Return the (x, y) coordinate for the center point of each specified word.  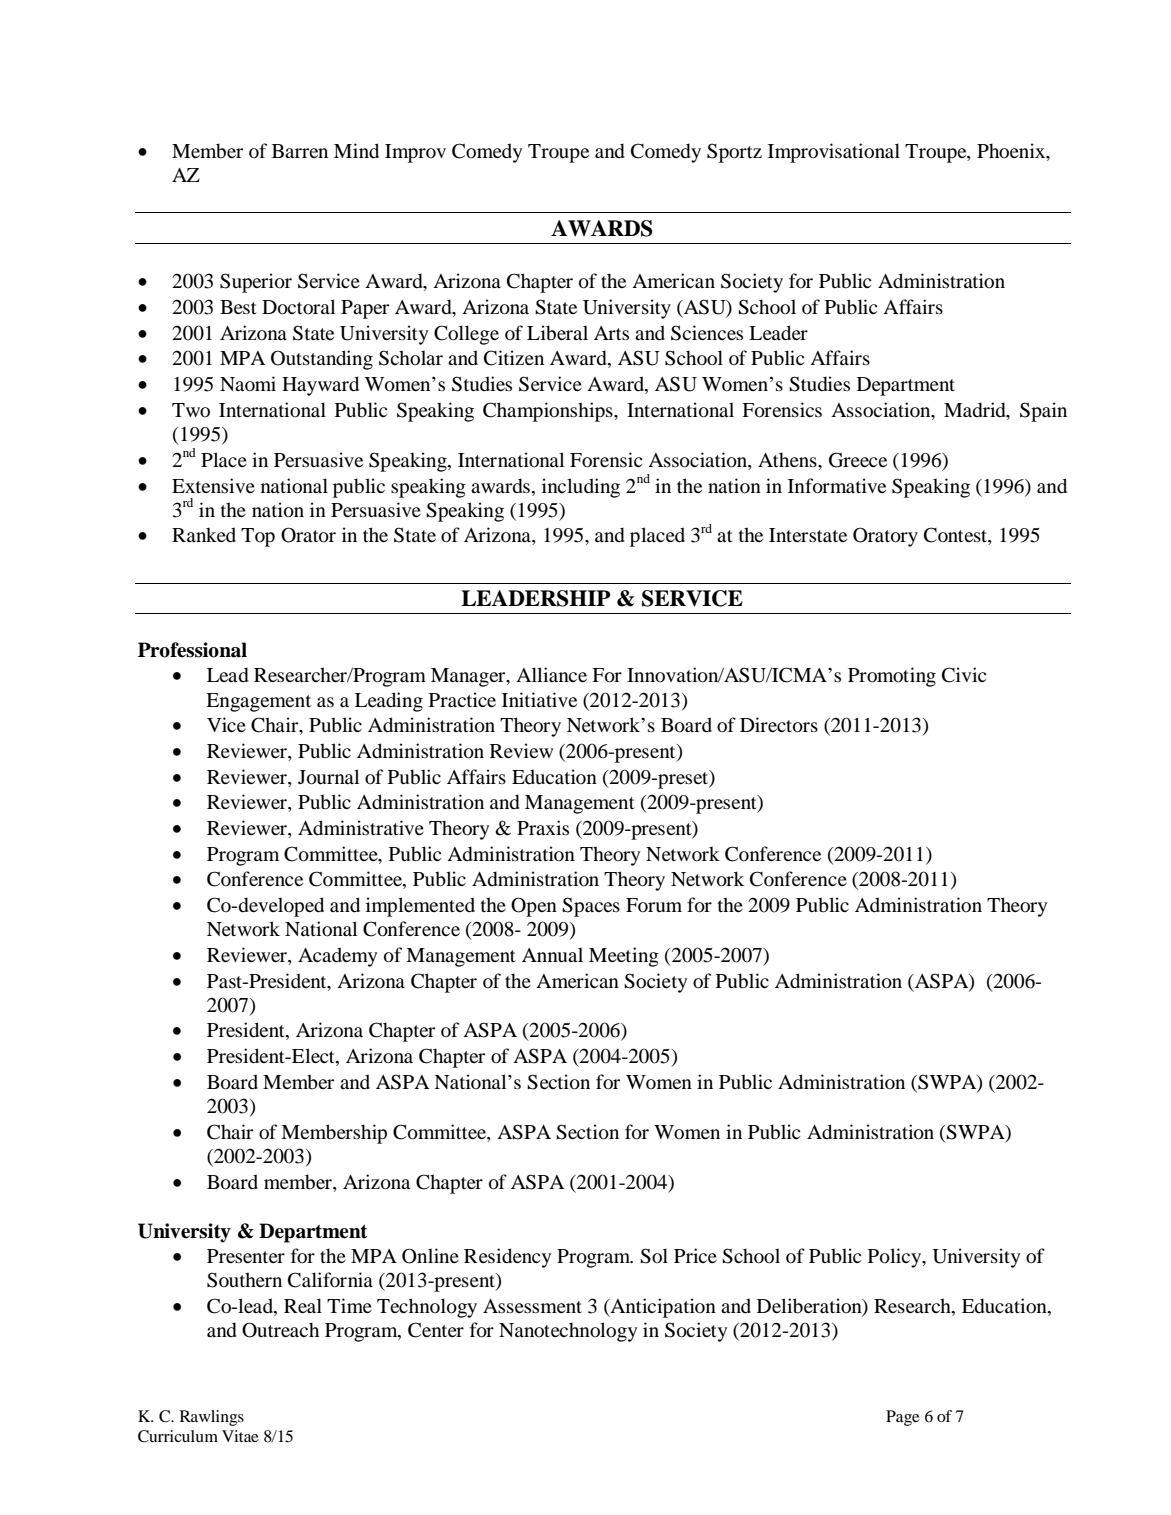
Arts (611, 333)
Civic (964, 675)
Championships (549, 412)
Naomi (248, 384)
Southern (244, 1280)
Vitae (240, 1436)
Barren (300, 151)
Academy (337, 957)
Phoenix (1012, 152)
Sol (654, 1256)
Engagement (258, 702)
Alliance (551, 674)
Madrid (976, 410)
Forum (654, 905)
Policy (896, 1258)
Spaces (591, 907)
